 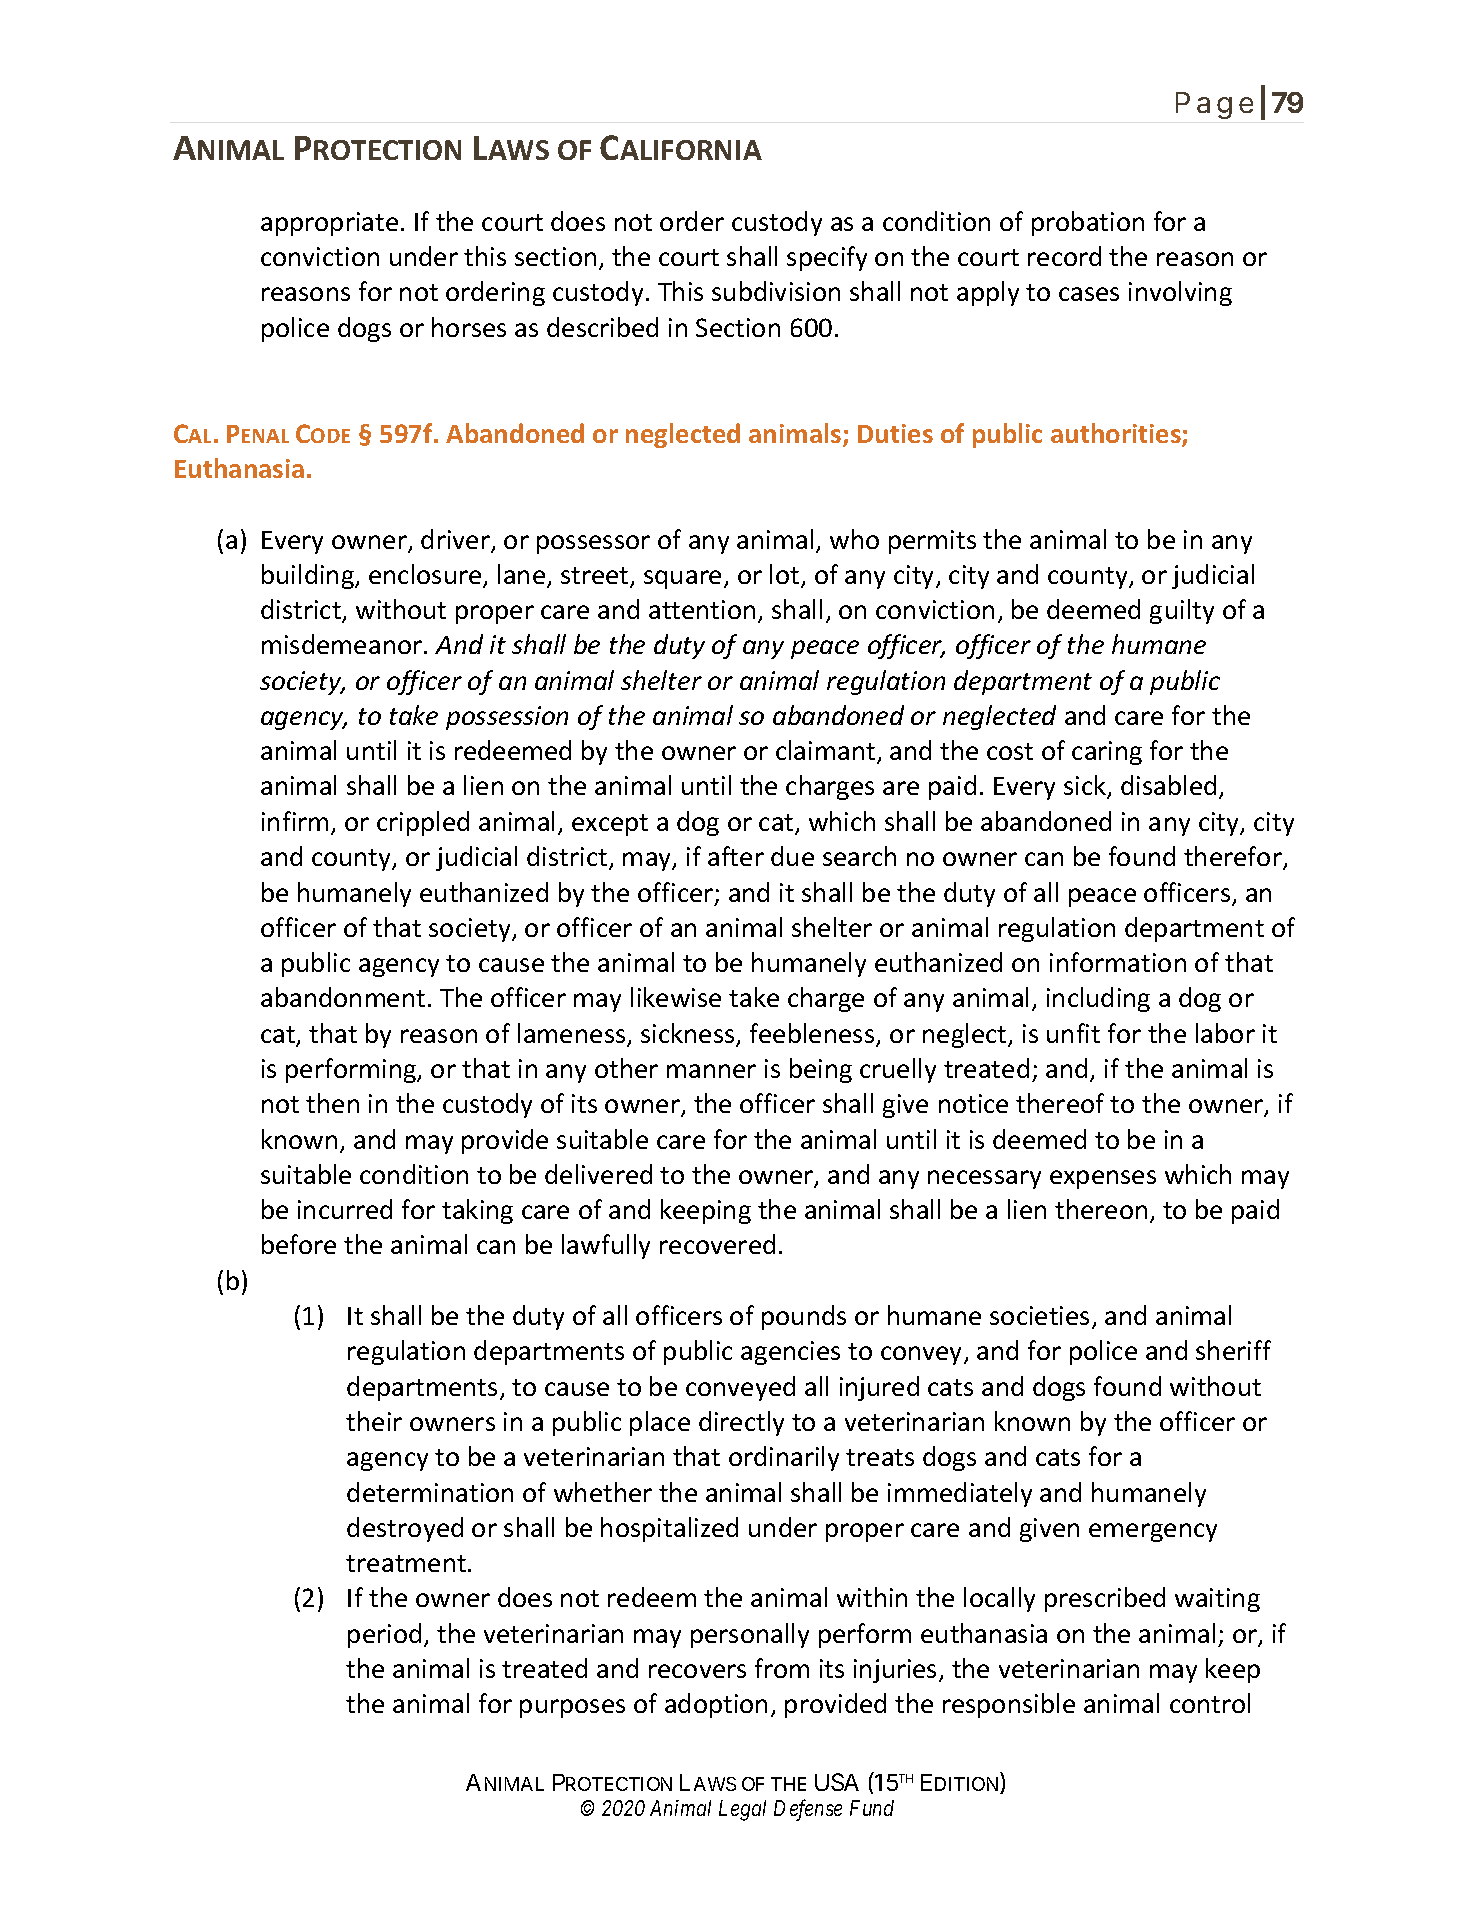 What do you see at coordinates (776, 291) in the page?
I see `subdivision` at bounding box center [776, 291].
